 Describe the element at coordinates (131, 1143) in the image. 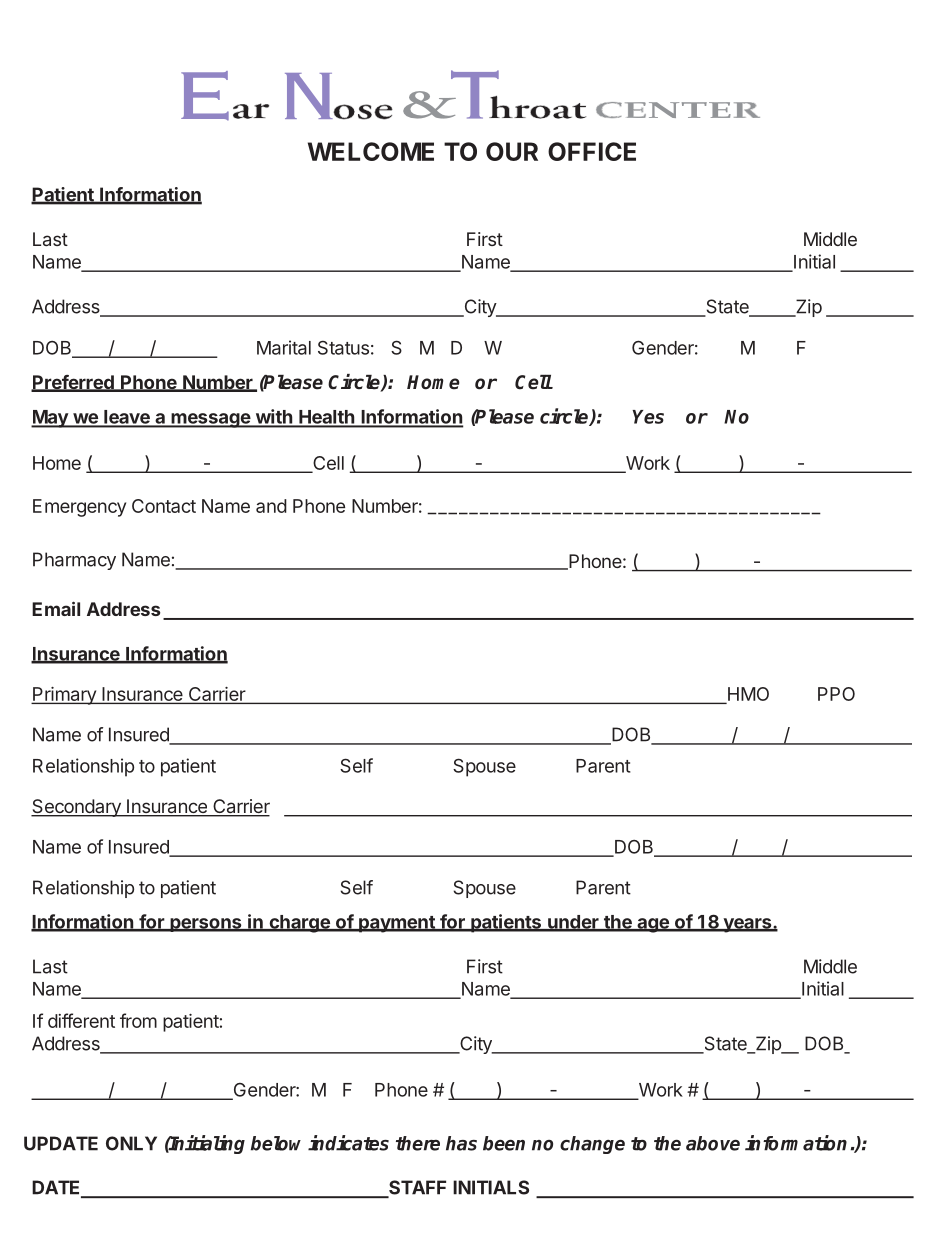

I see `ONLY` at that location.
